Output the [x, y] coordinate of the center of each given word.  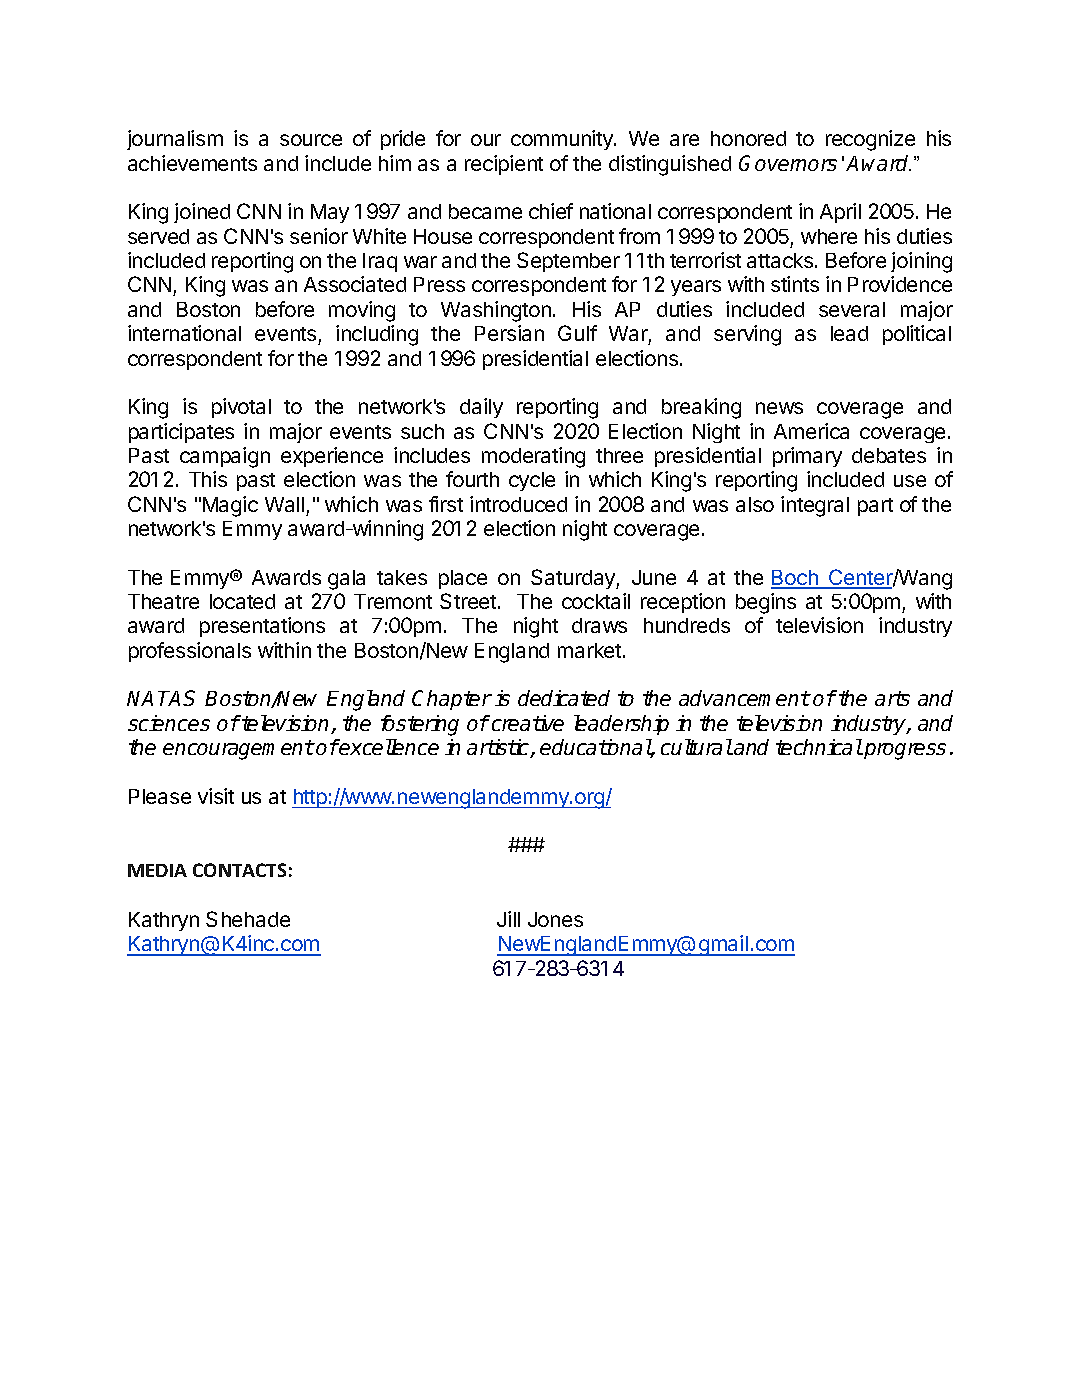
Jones [555, 919]
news [779, 408]
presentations [262, 627]
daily [481, 408]
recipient [504, 165]
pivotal [241, 408]
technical [819, 747]
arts [892, 698]
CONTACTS [239, 870]
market [589, 650]
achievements [192, 163]
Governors [788, 163]
